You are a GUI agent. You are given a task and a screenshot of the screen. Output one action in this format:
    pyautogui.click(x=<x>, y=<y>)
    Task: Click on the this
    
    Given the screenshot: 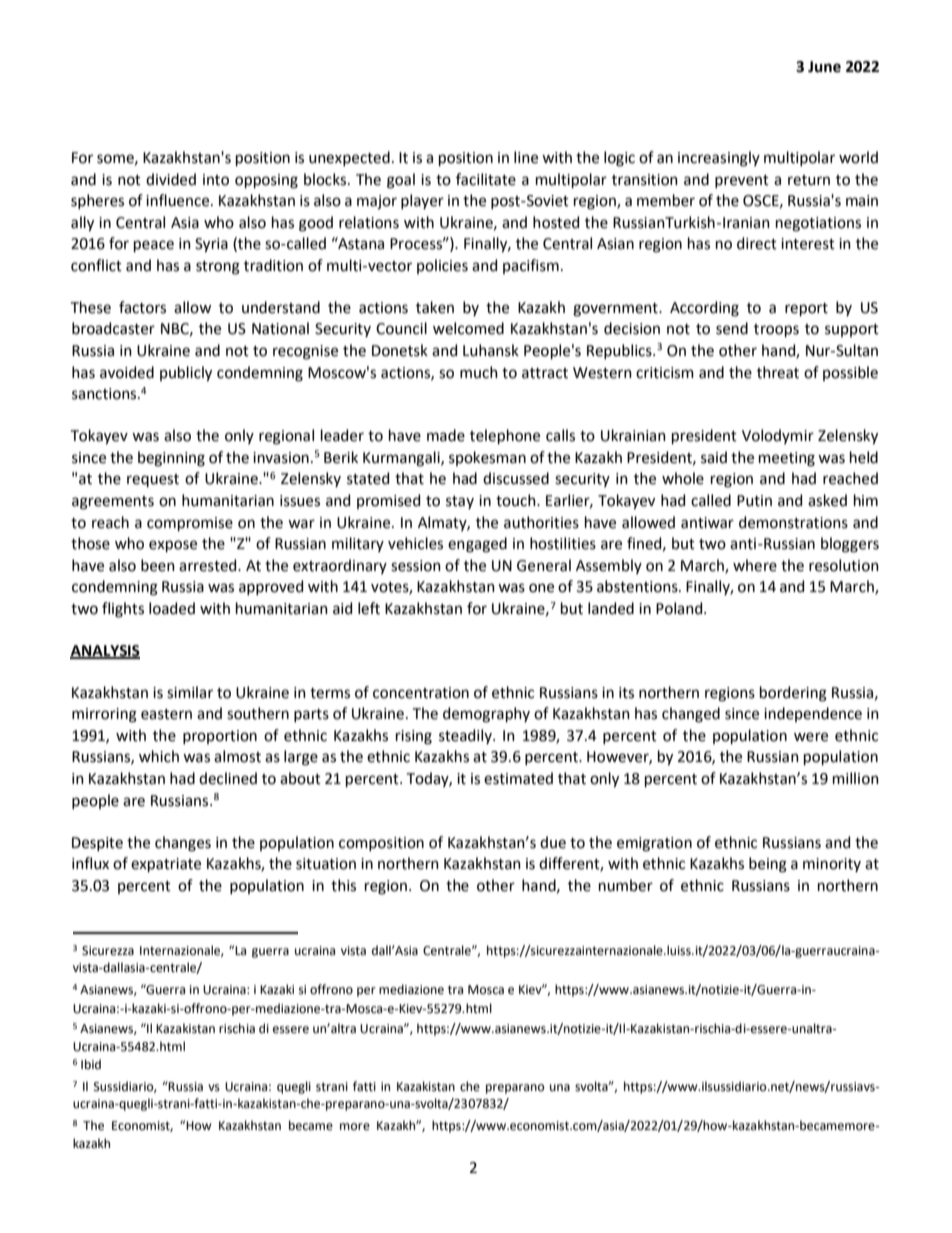 What is the action you would take?
    pyautogui.click(x=343, y=885)
